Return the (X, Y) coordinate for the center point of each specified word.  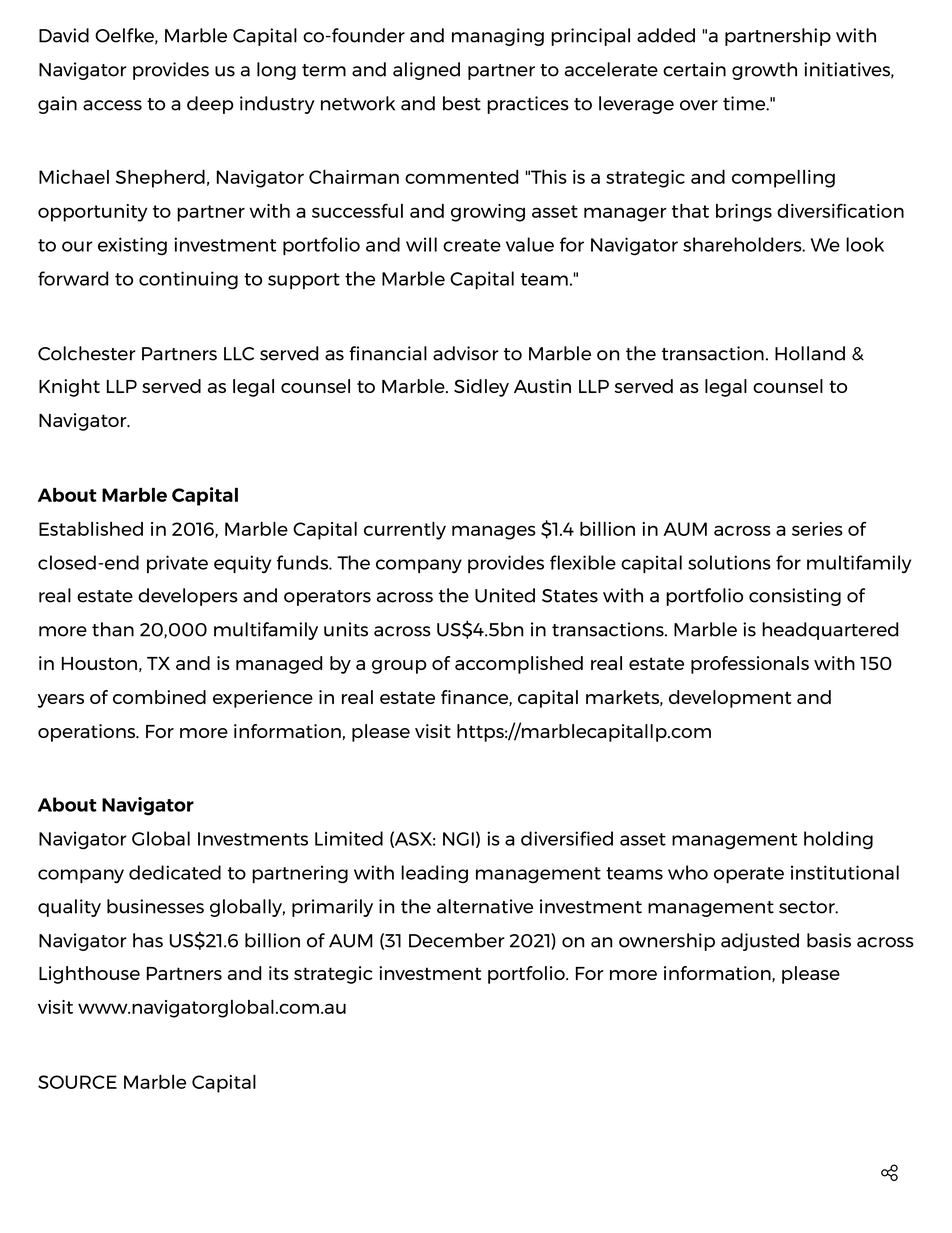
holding (838, 840)
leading (434, 874)
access (112, 105)
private (177, 564)
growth (764, 71)
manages (494, 532)
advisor (466, 353)
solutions (729, 562)
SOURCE (77, 1082)
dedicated (175, 872)
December (457, 940)
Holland (810, 353)
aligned (426, 71)
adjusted (760, 942)
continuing (188, 280)
